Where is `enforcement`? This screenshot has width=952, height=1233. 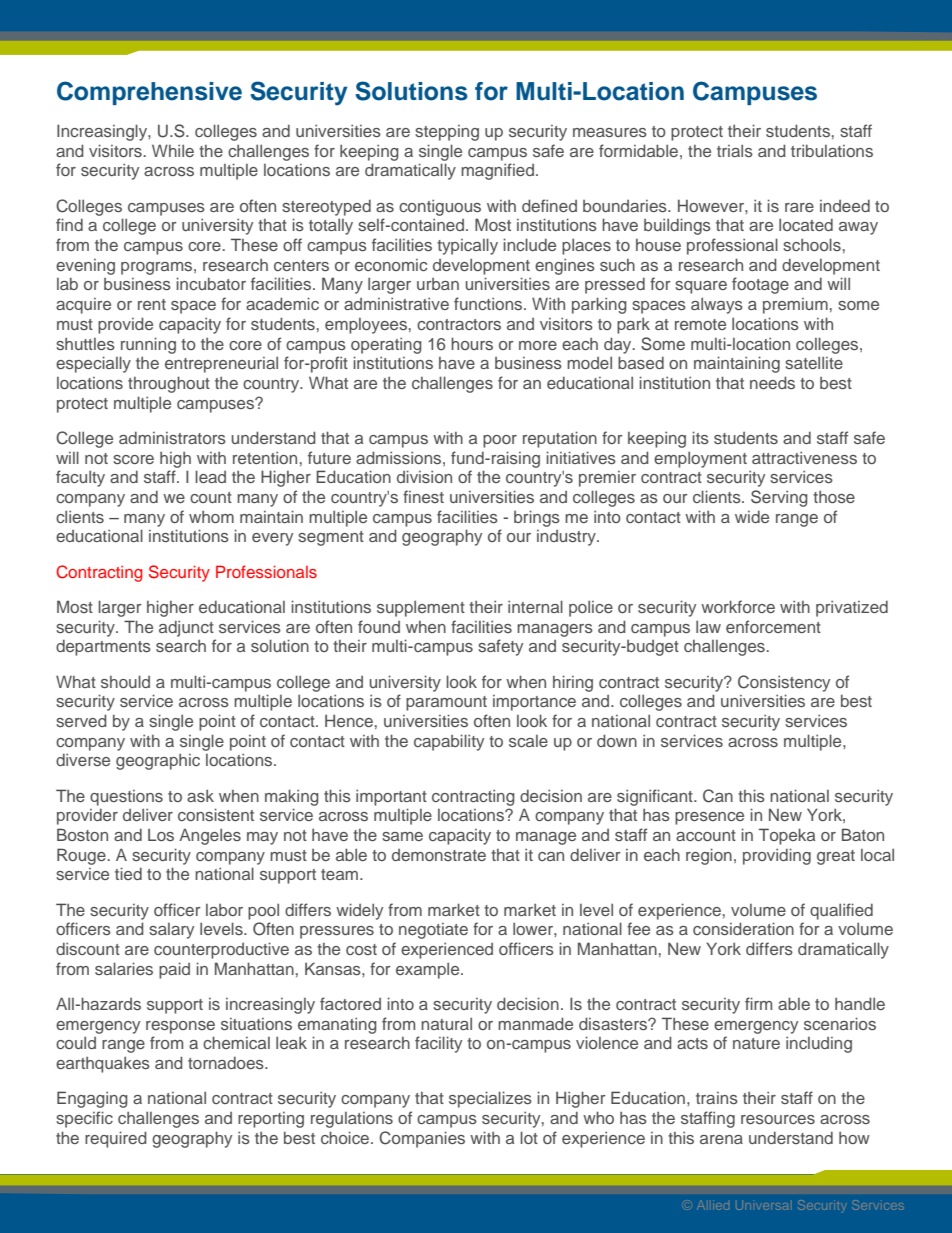
enforcement is located at coordinates (773, 626).
